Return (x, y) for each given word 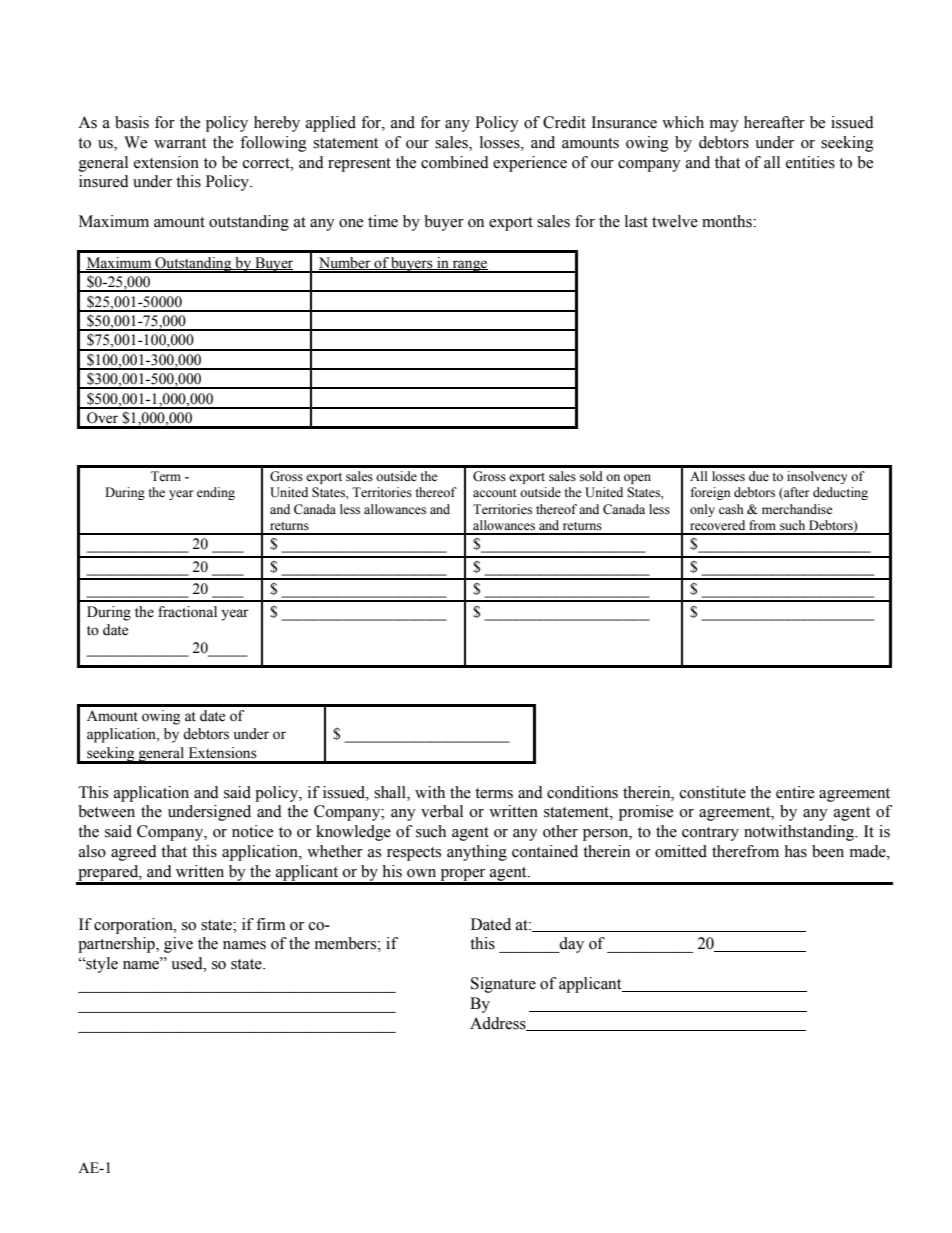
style (101, 965)
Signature (503, 985)
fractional (187, 612)
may (724, 126)
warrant (180, 143)
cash (731, 509)
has (795, 851)
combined (455, 162)
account (495, 493)
